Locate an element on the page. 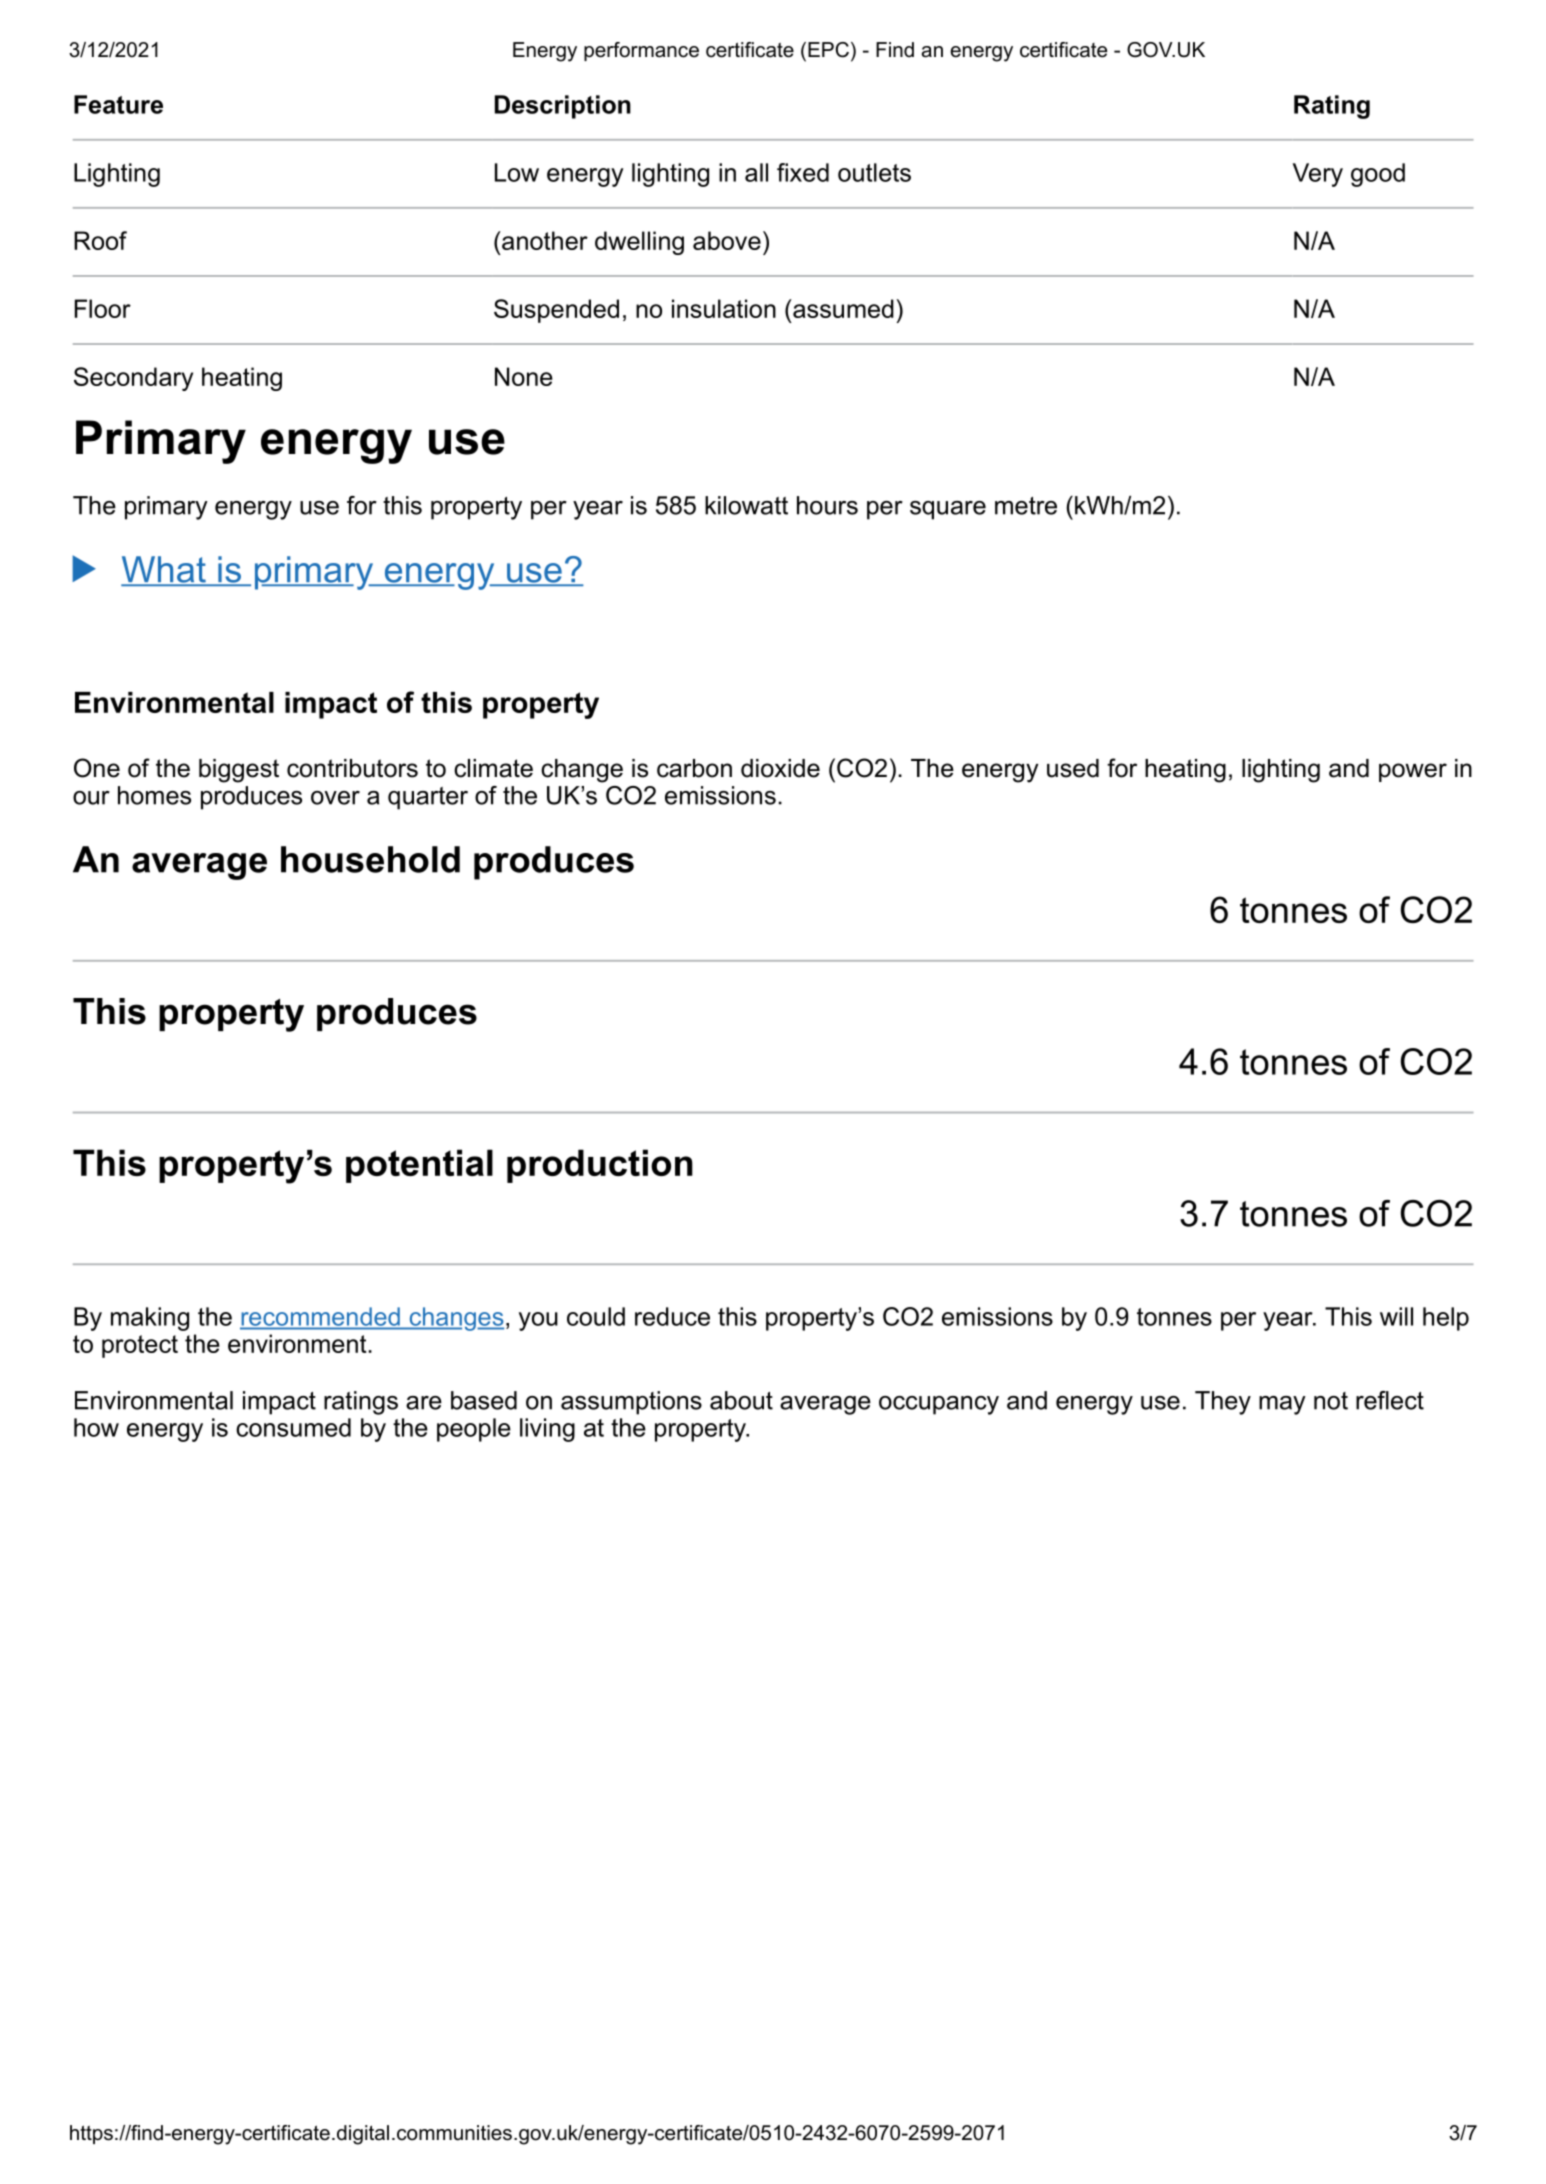 This image has width=1546, height=2184. Secondary is located at coordinates (133, 379).
